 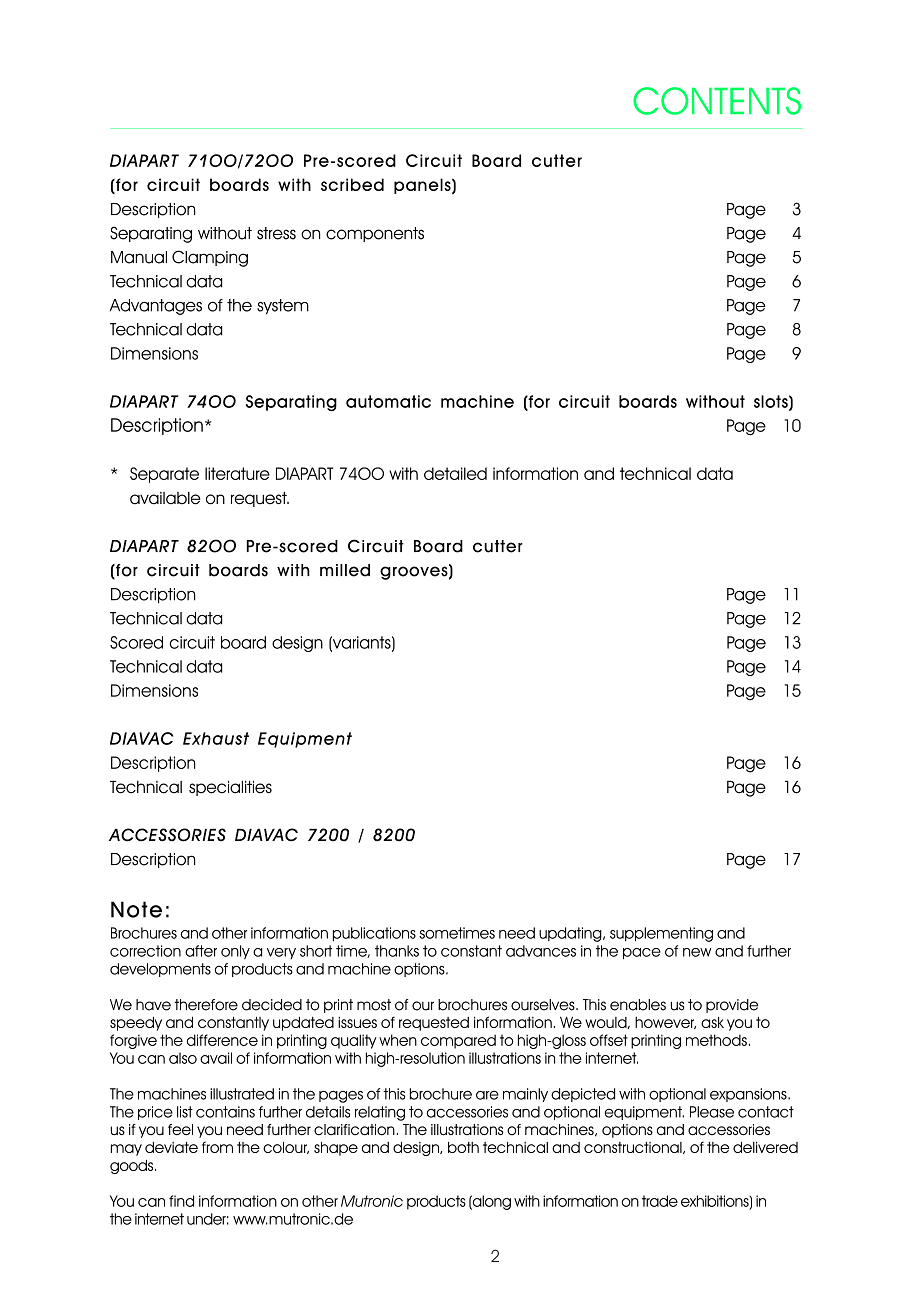 I want to click on scribed, so click(x=352, y=184).
